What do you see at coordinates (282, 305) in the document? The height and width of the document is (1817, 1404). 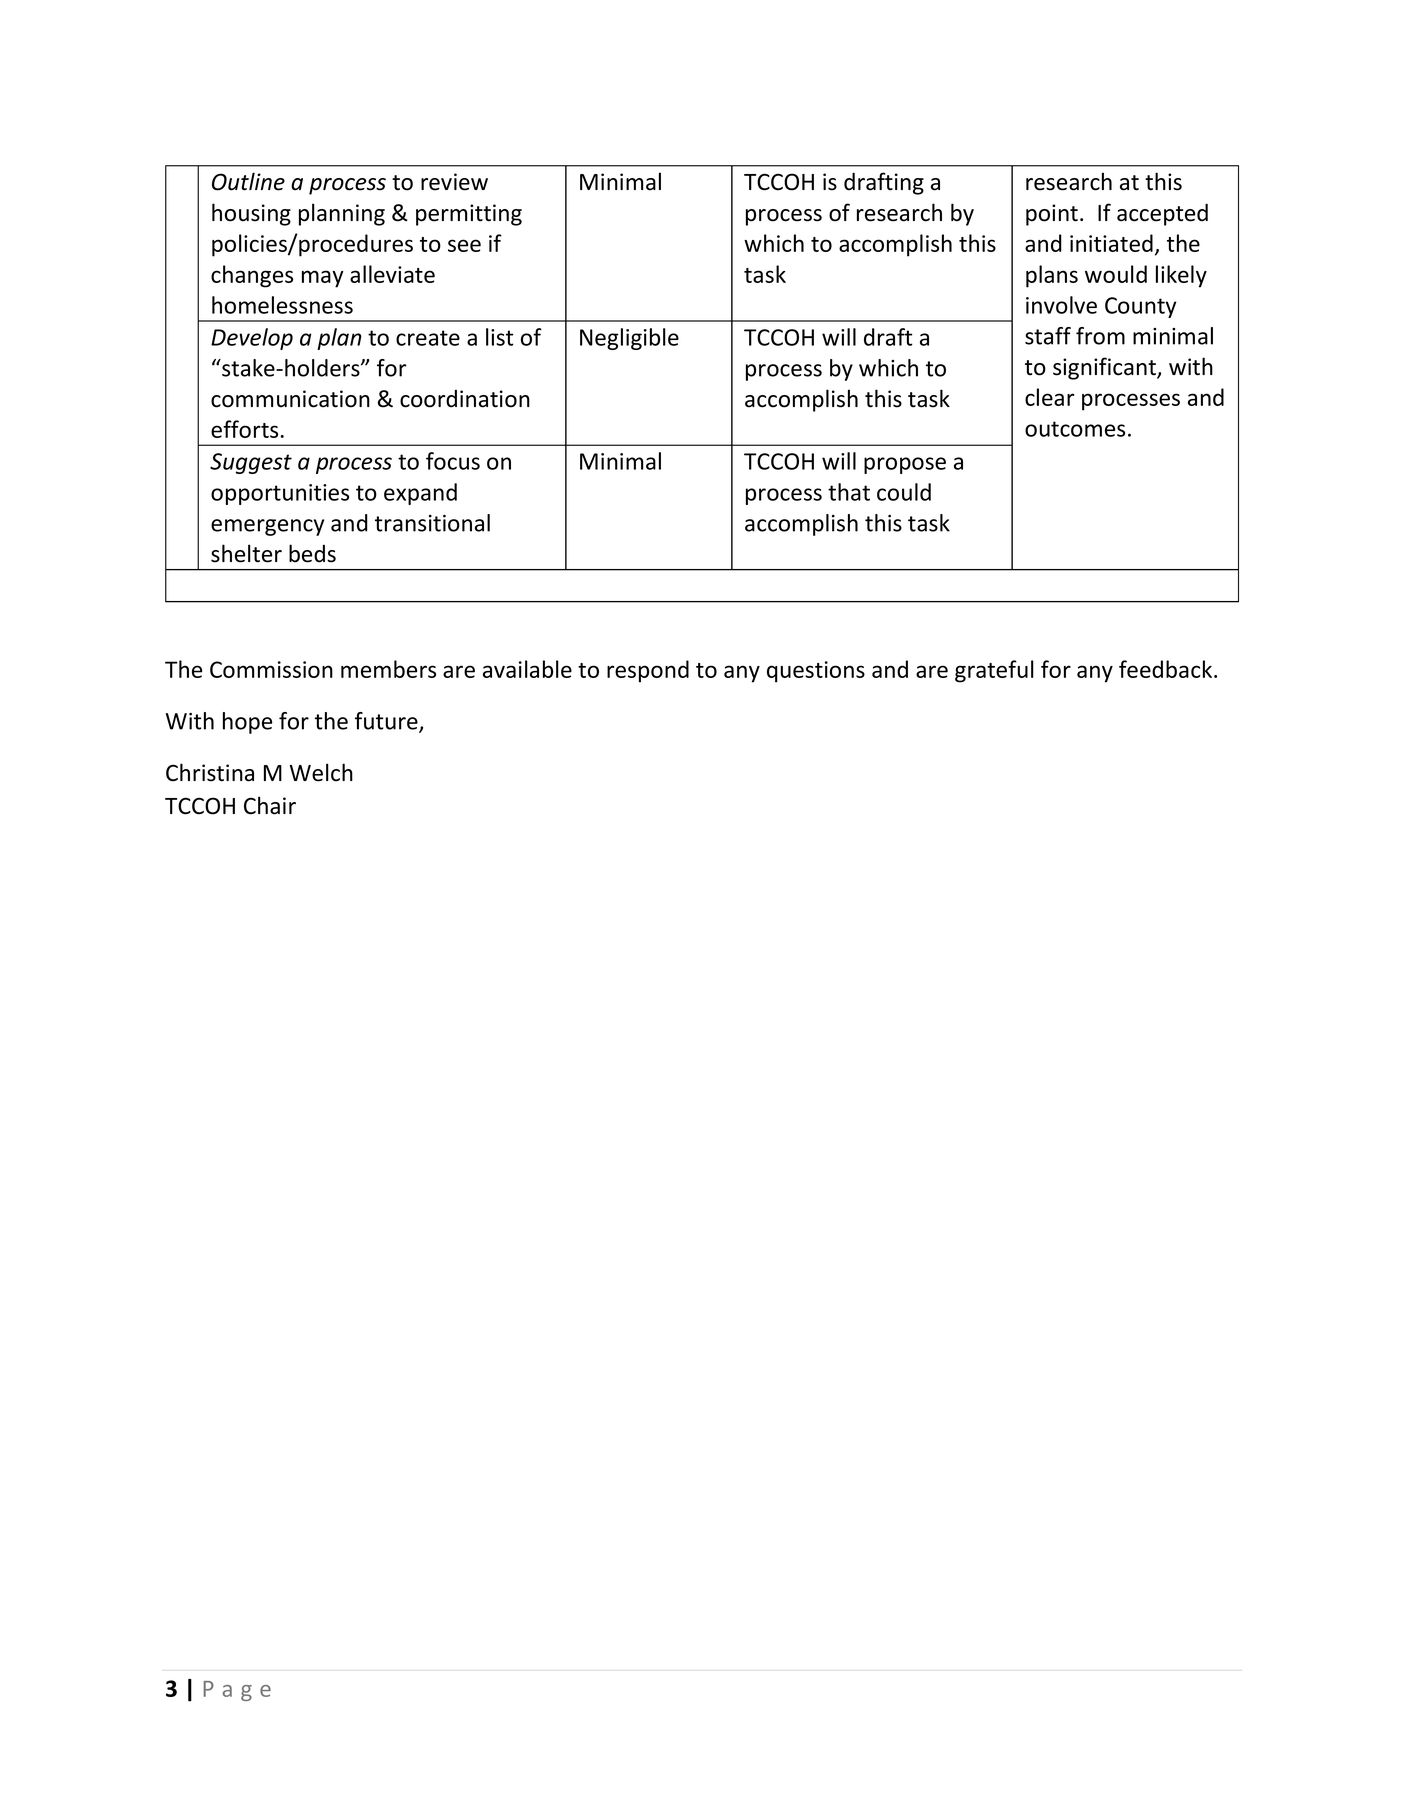 I see `homelessness` at bounding box center [282, 305].
